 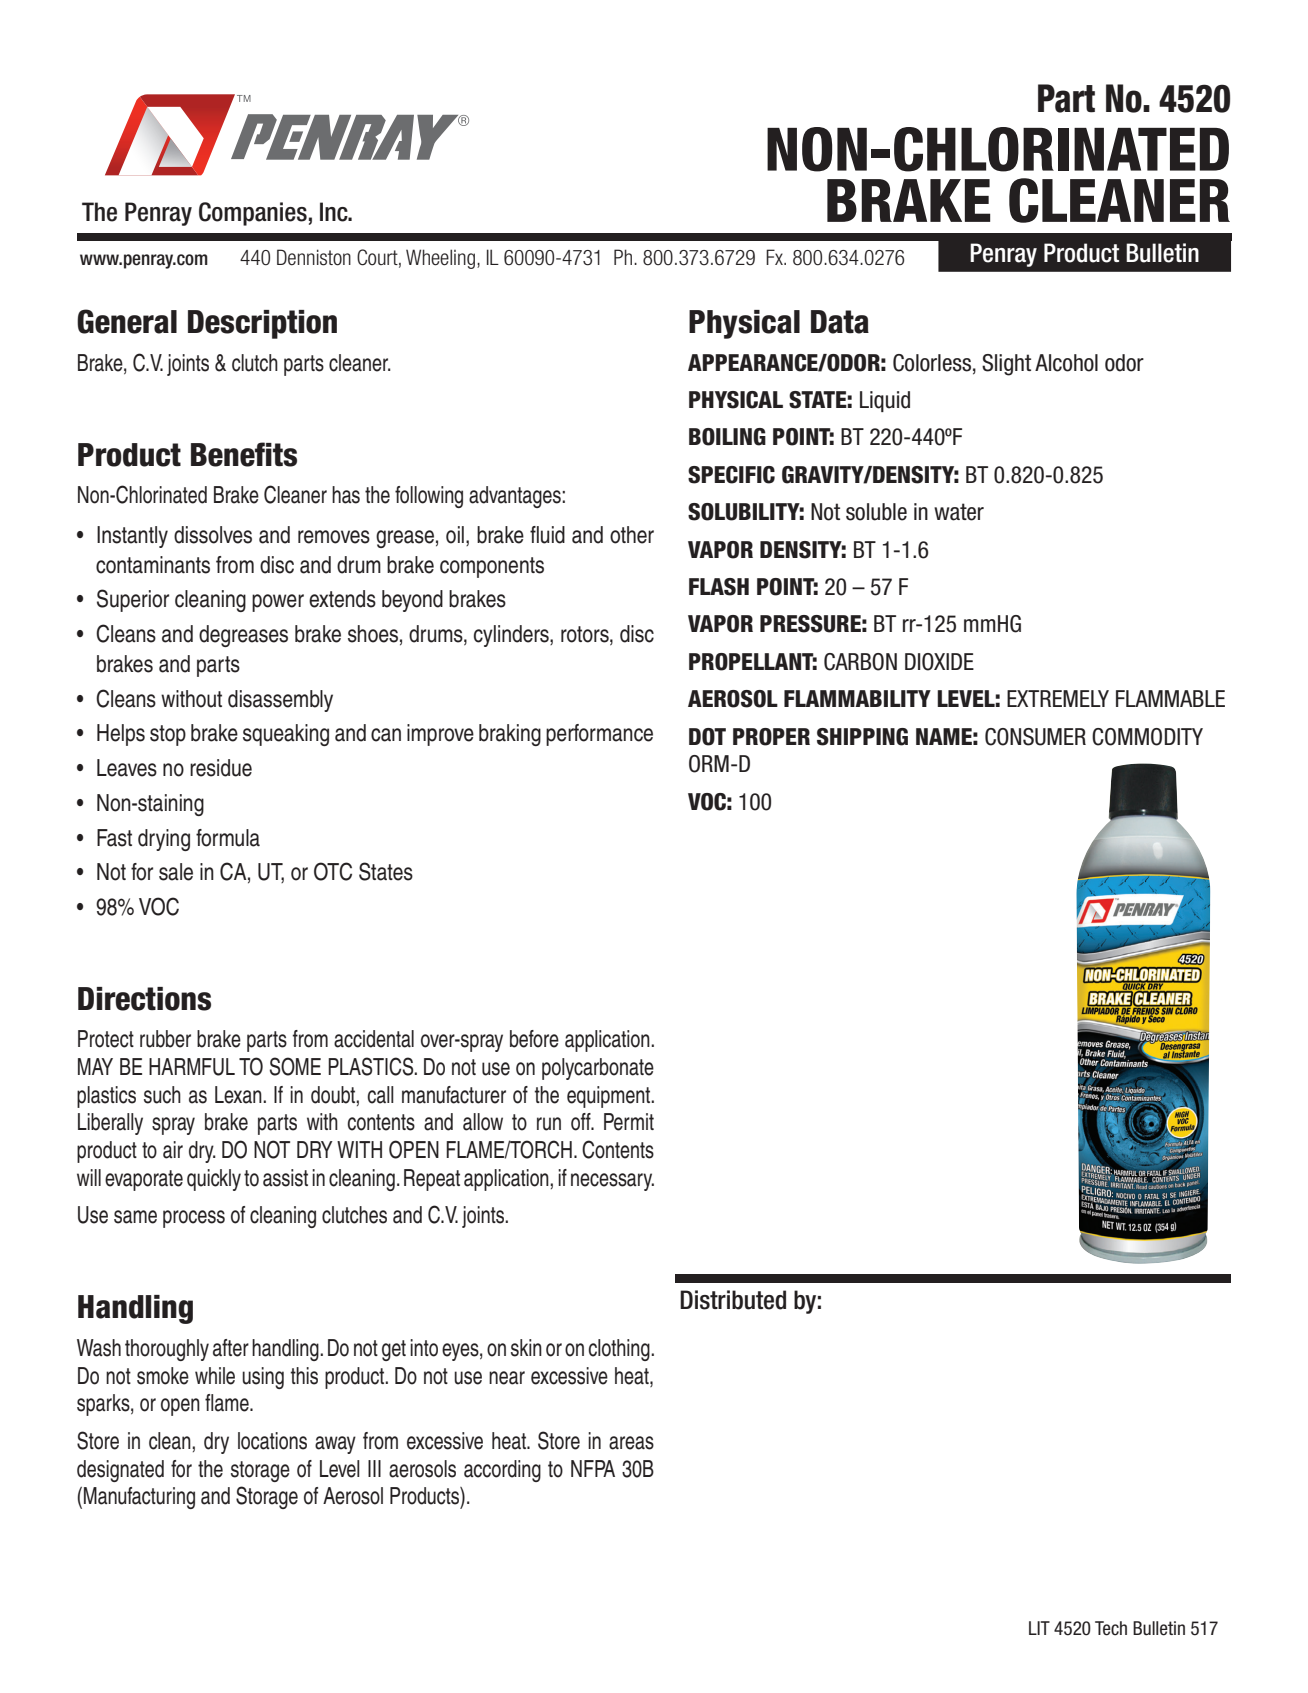 I want to click on Manufacturing, so click(x=139, y=1498).
